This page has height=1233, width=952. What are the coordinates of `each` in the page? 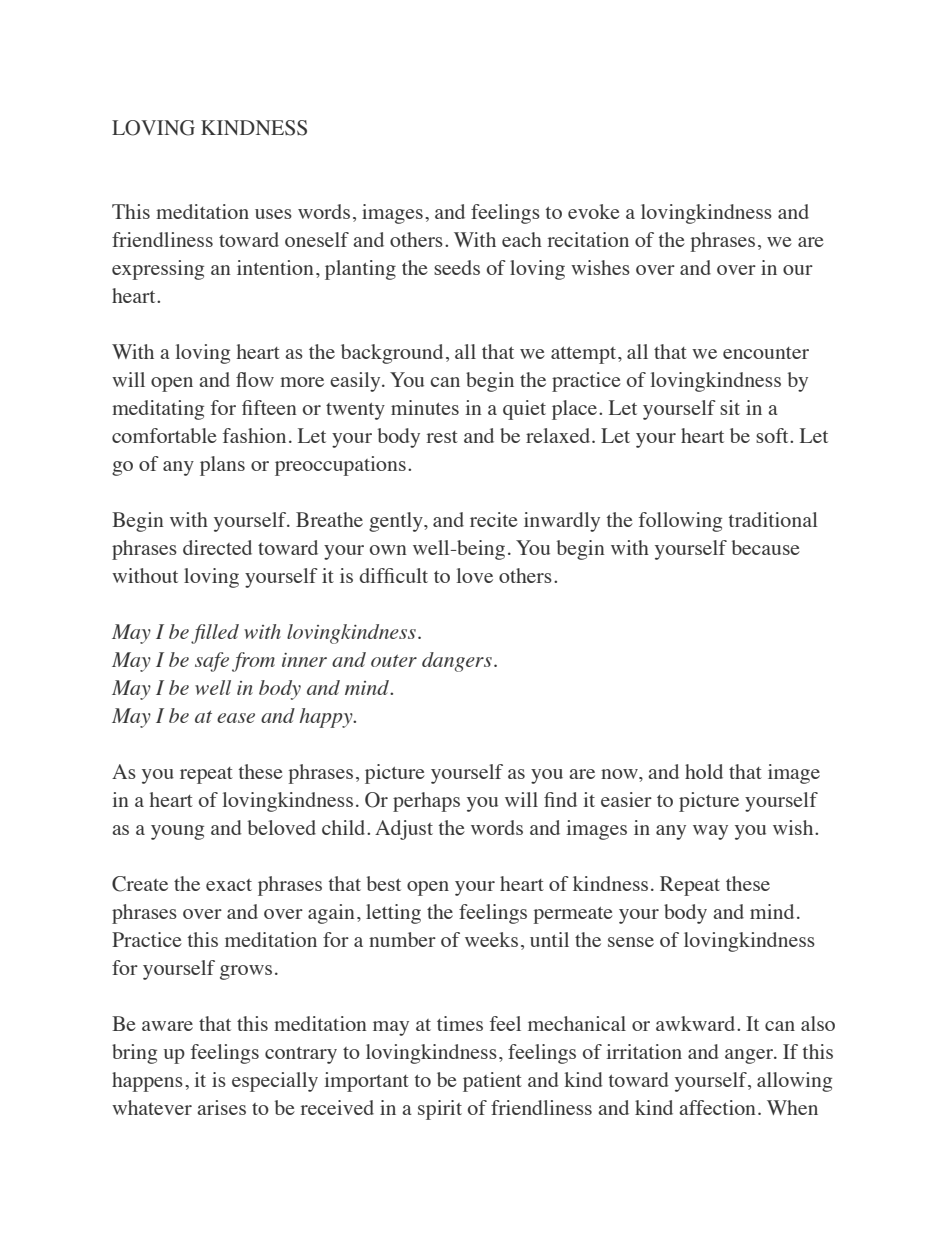 It's located at (522, 239).
